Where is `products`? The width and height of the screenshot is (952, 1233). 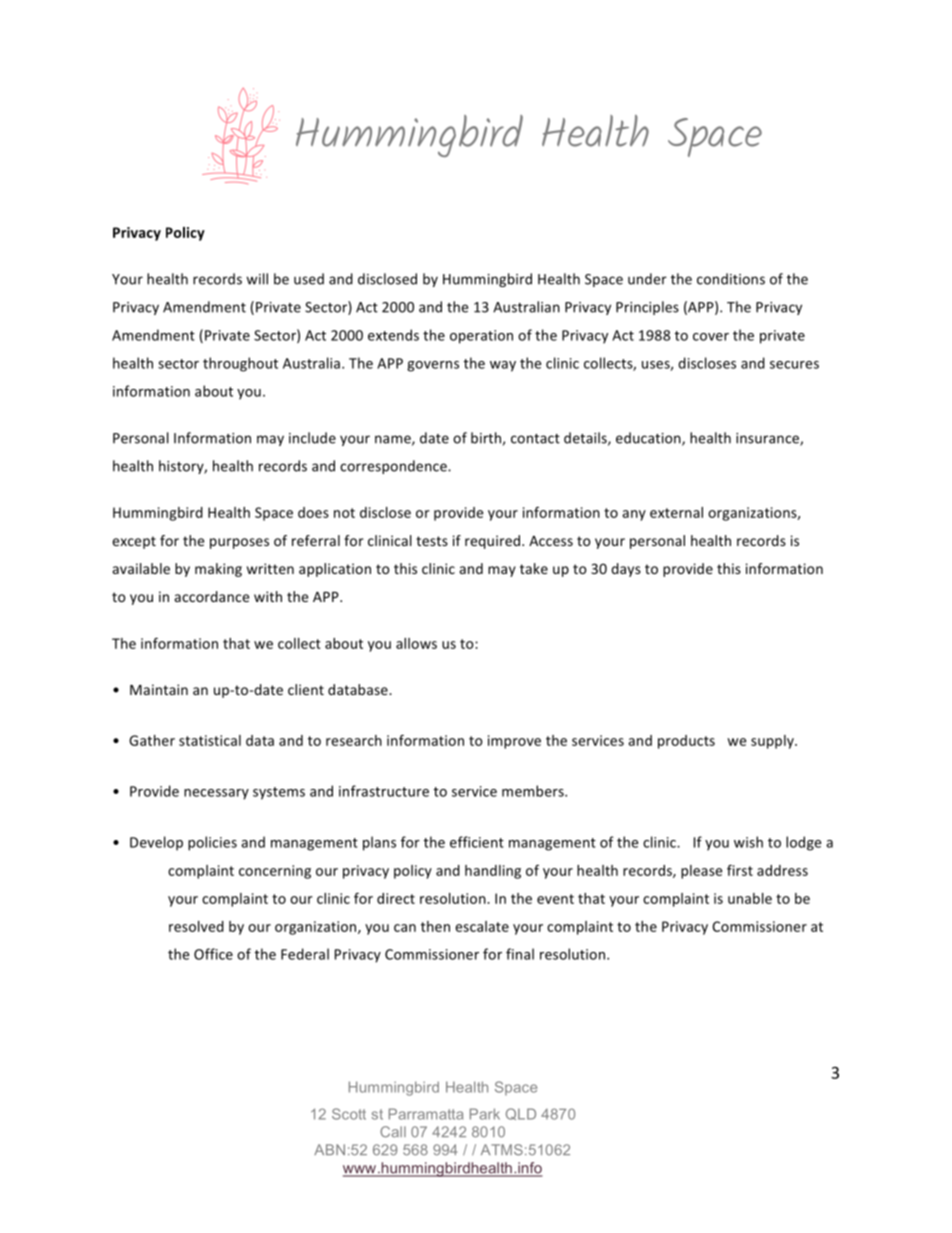 products is located at coordinates (686, 742).
